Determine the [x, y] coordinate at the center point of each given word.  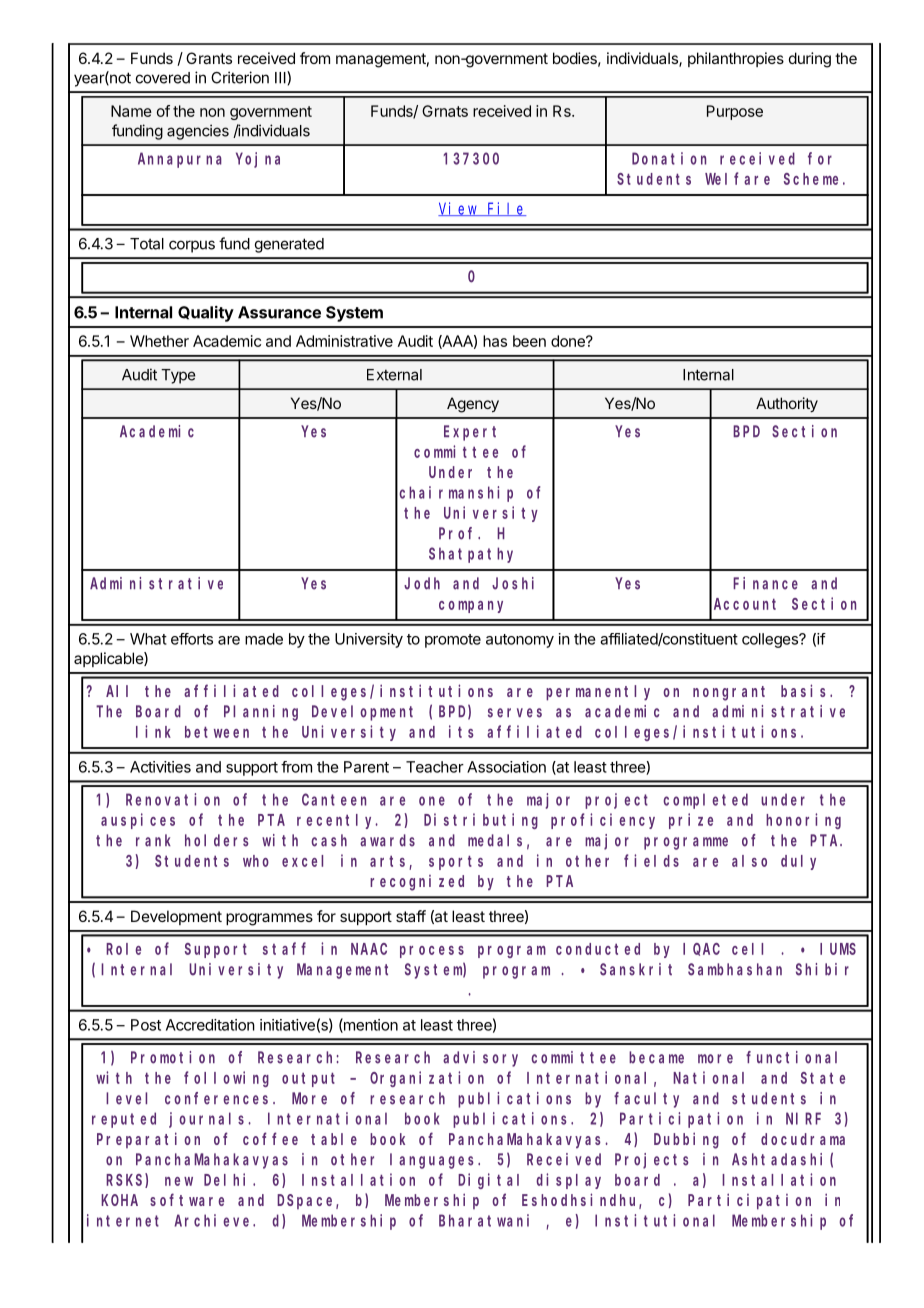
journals [209, 1120]
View [459, 209]
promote [453, 641]
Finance [765, 583]
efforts [192, 639]
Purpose [735, 112]
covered [163, 78]
